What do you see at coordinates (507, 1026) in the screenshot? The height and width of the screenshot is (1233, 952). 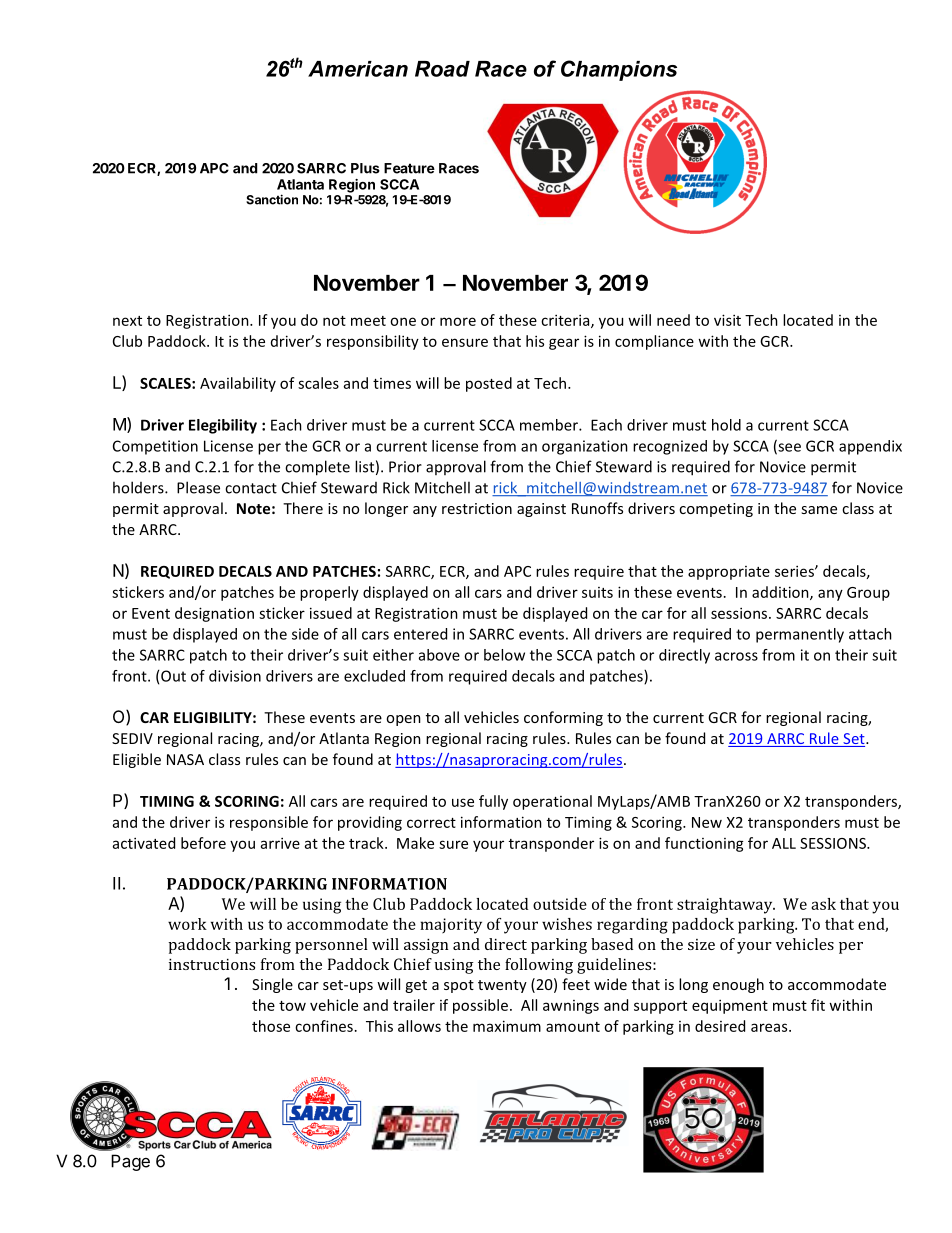 I see `maximum` at bounding box center [507, 1026].
